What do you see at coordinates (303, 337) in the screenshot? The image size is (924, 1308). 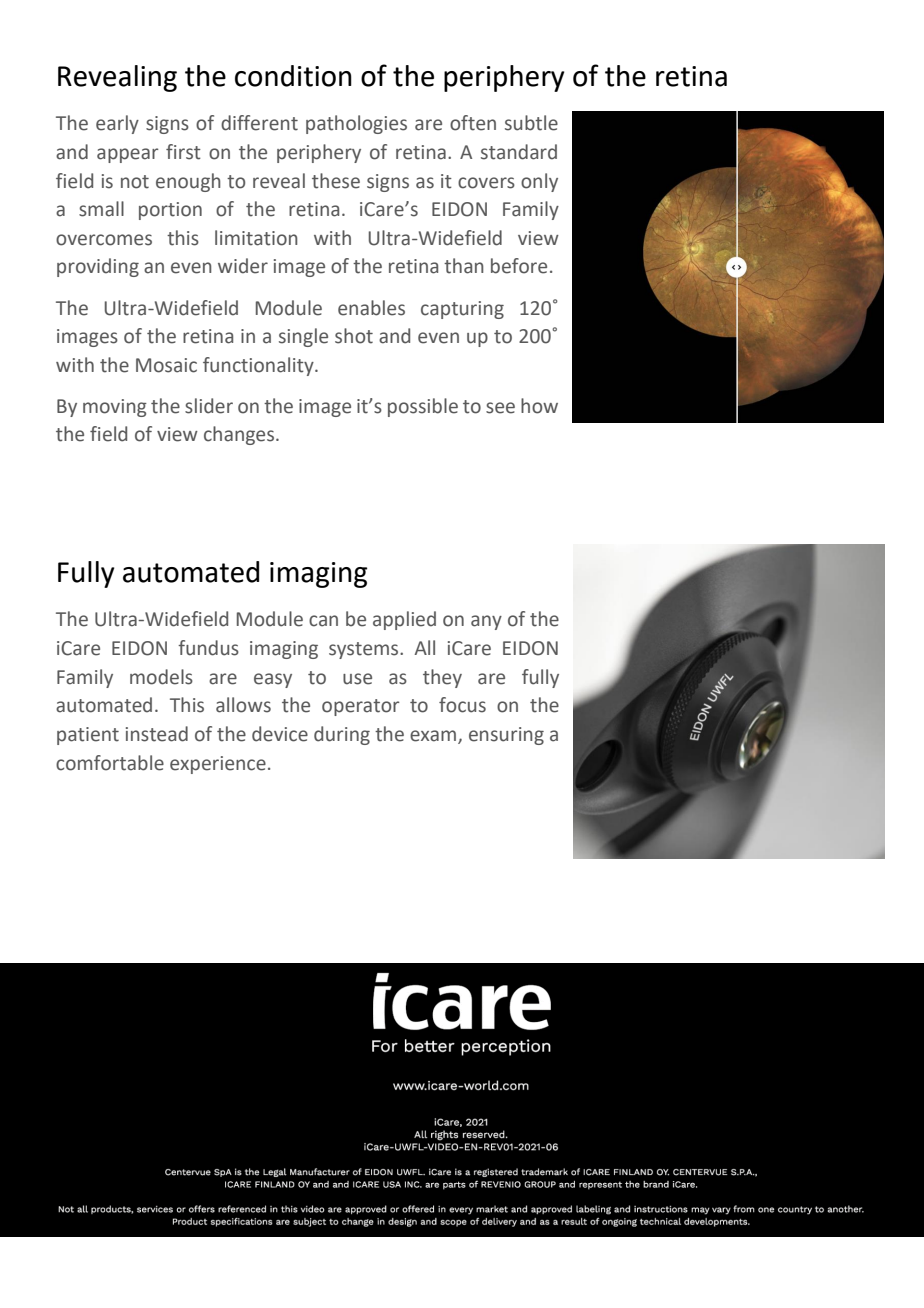 I see `single` at bounding box center [303, 337].
